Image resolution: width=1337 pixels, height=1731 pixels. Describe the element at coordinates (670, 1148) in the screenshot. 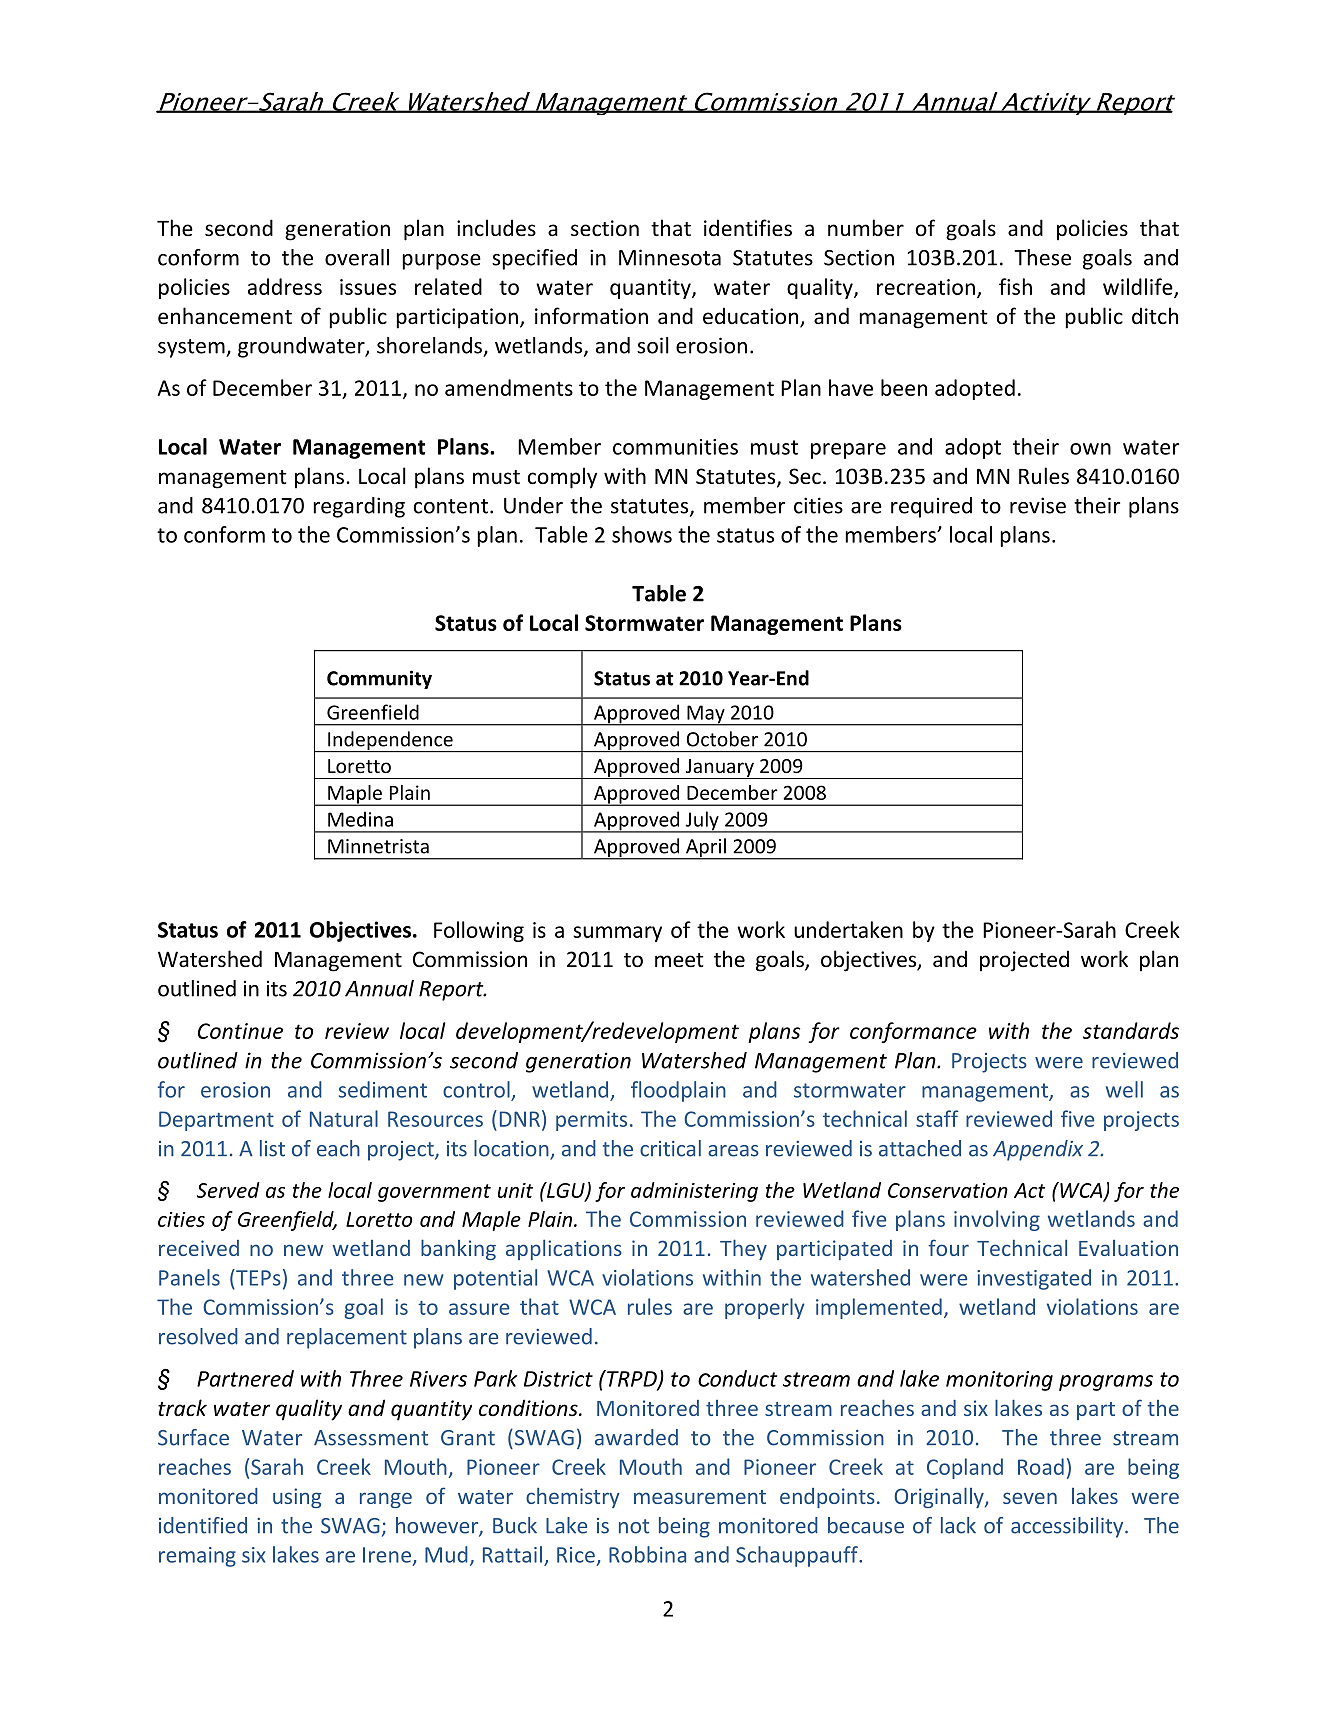

I see `critical` at that location.
